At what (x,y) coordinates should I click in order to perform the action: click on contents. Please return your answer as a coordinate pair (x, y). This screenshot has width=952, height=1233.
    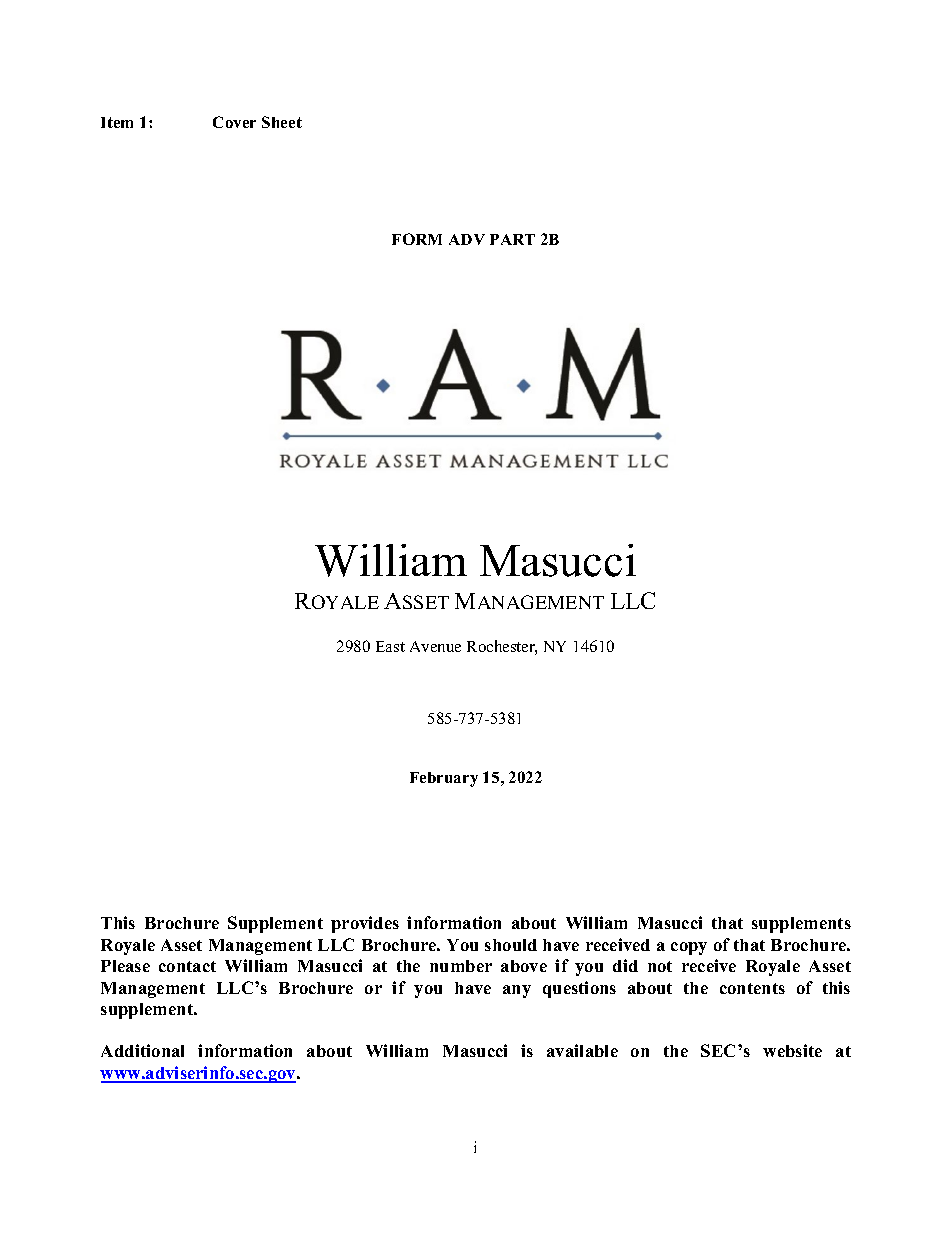
    Looking at the image, I should click on (752, 988).
